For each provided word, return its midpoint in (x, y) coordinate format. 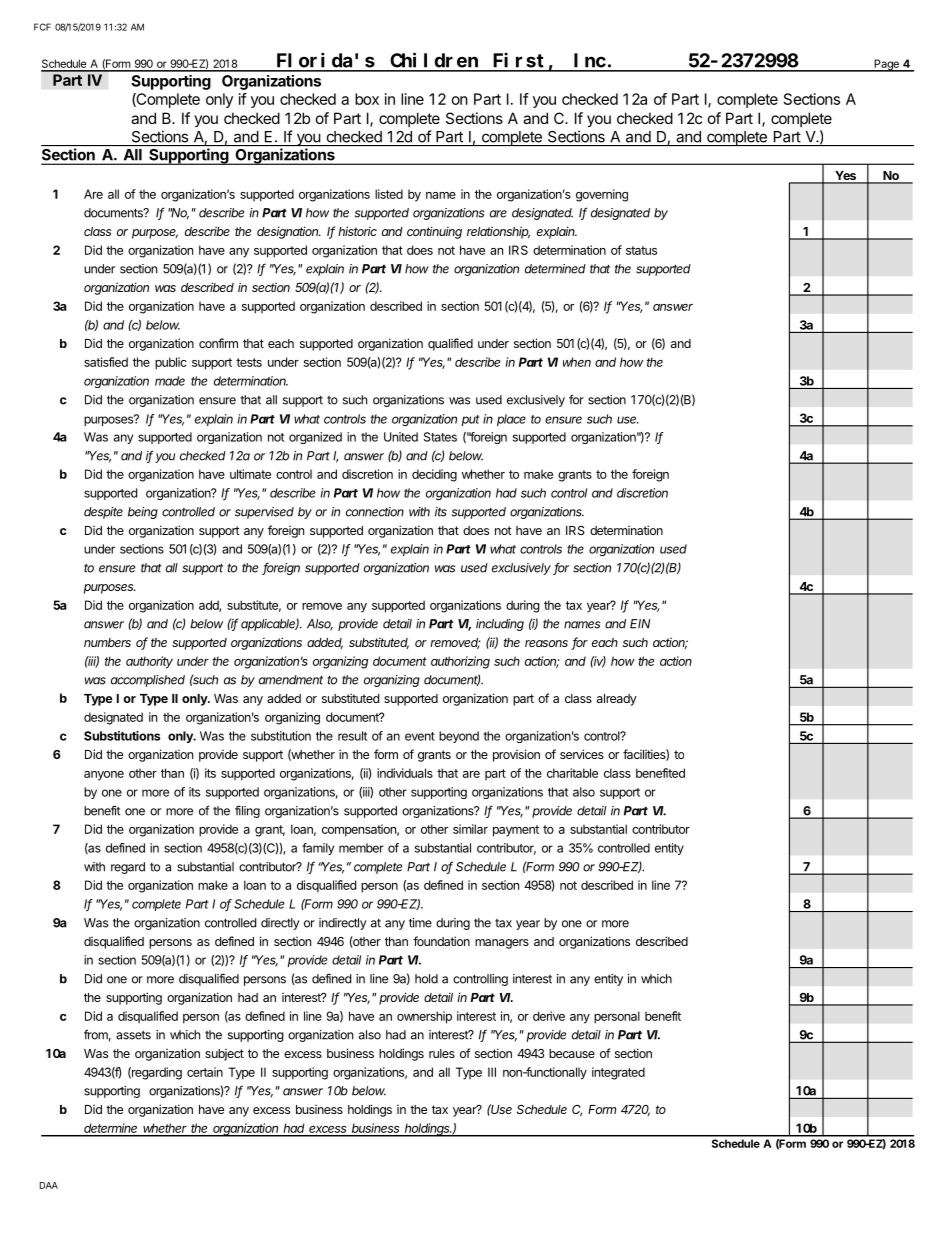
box (367, 99)
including (500, 625)
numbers (107, 642)
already (617, 700)
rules (442, 1053)
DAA (49, 1185)
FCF (42, 27)
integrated (618, 1073)
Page (886, 65)
